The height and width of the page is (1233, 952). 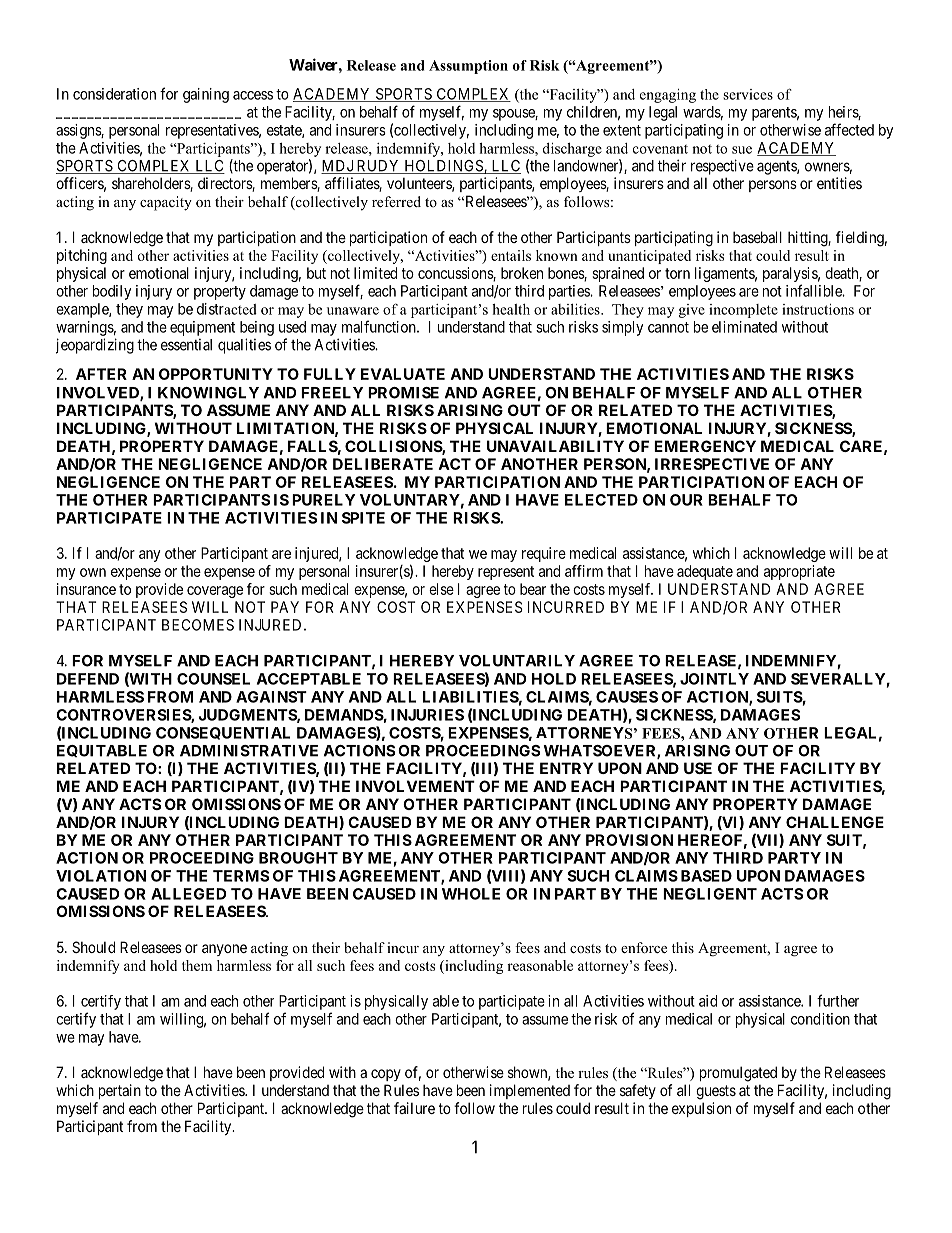 What do you see at coordinates (188, 894) in the page?
I see `ALLEGED` at bounding box center [188, 894].
